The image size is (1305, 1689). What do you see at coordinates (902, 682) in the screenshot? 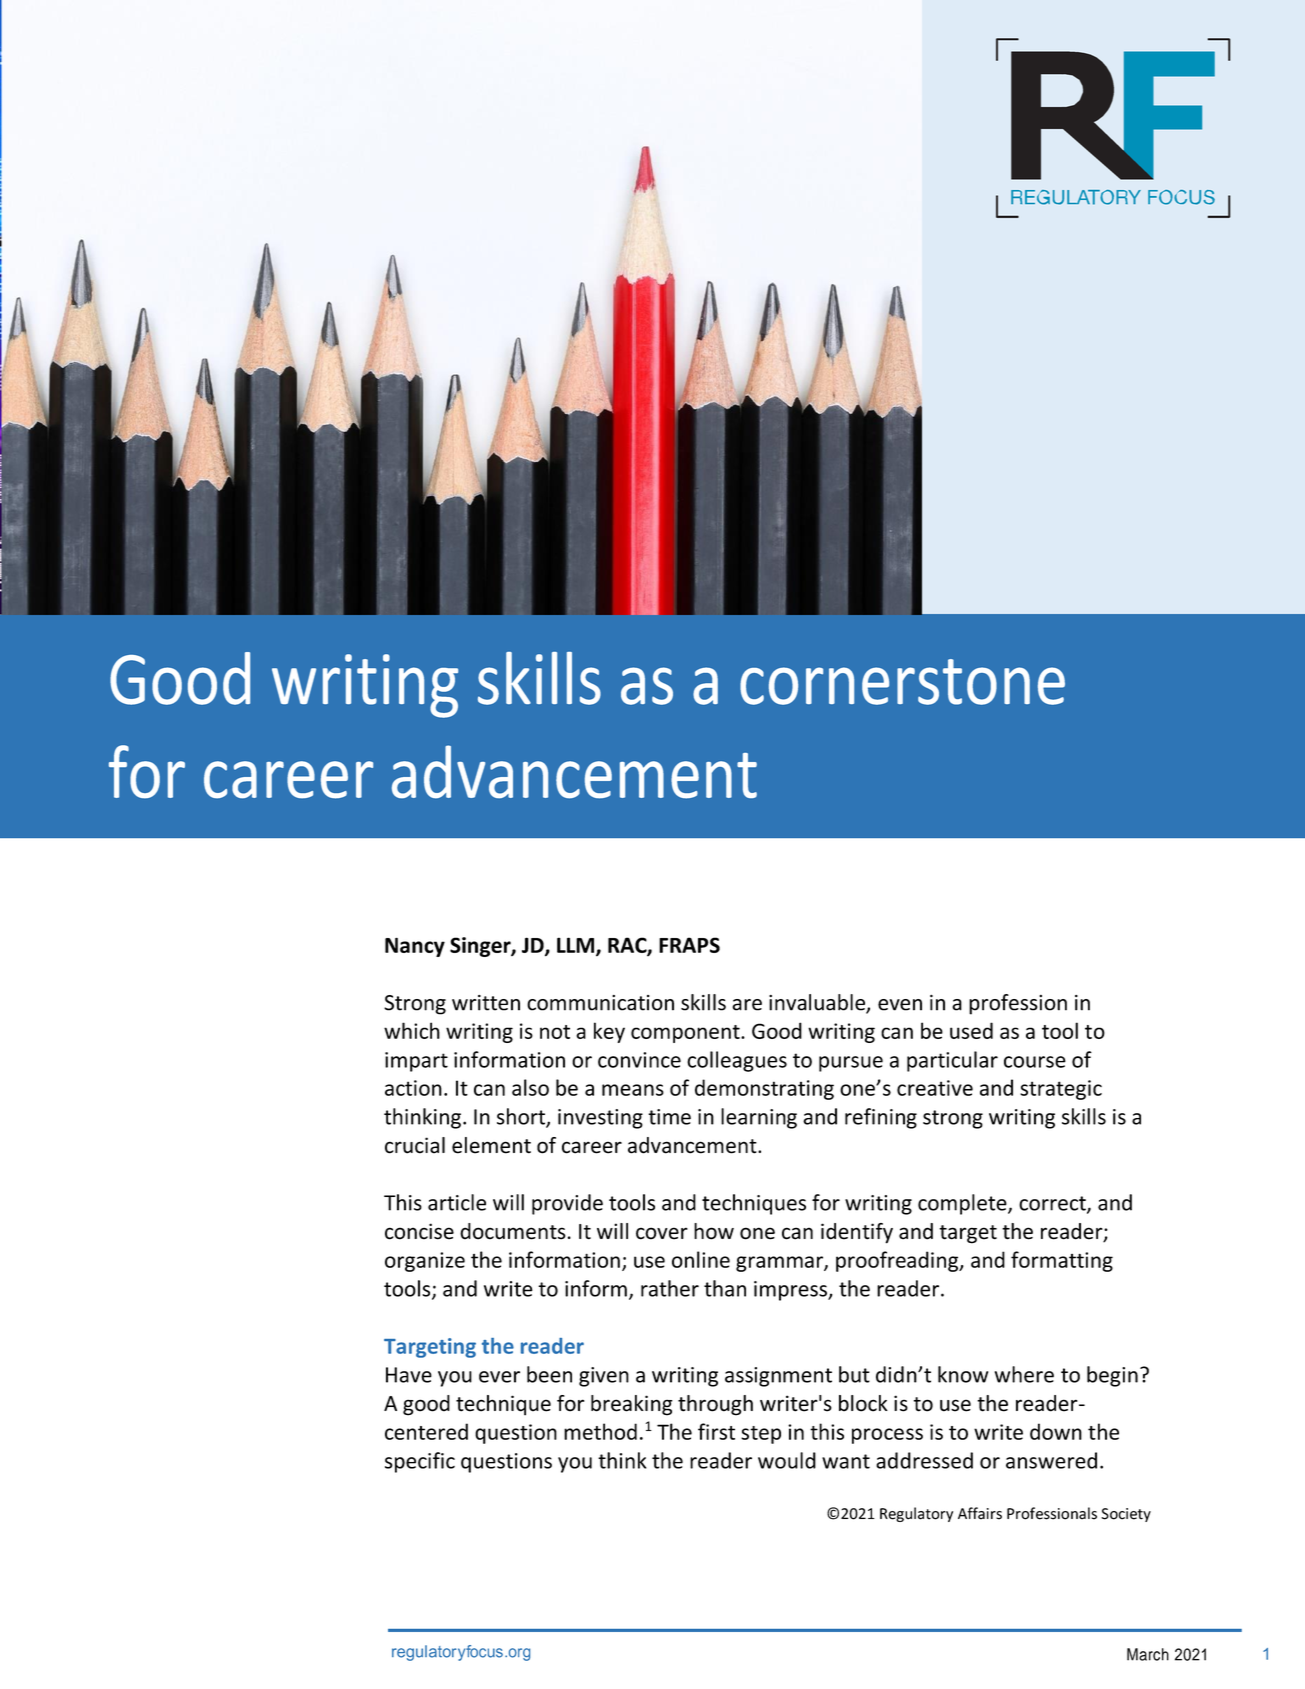
I see `cornerstone` at bounding box center [902, 682].
